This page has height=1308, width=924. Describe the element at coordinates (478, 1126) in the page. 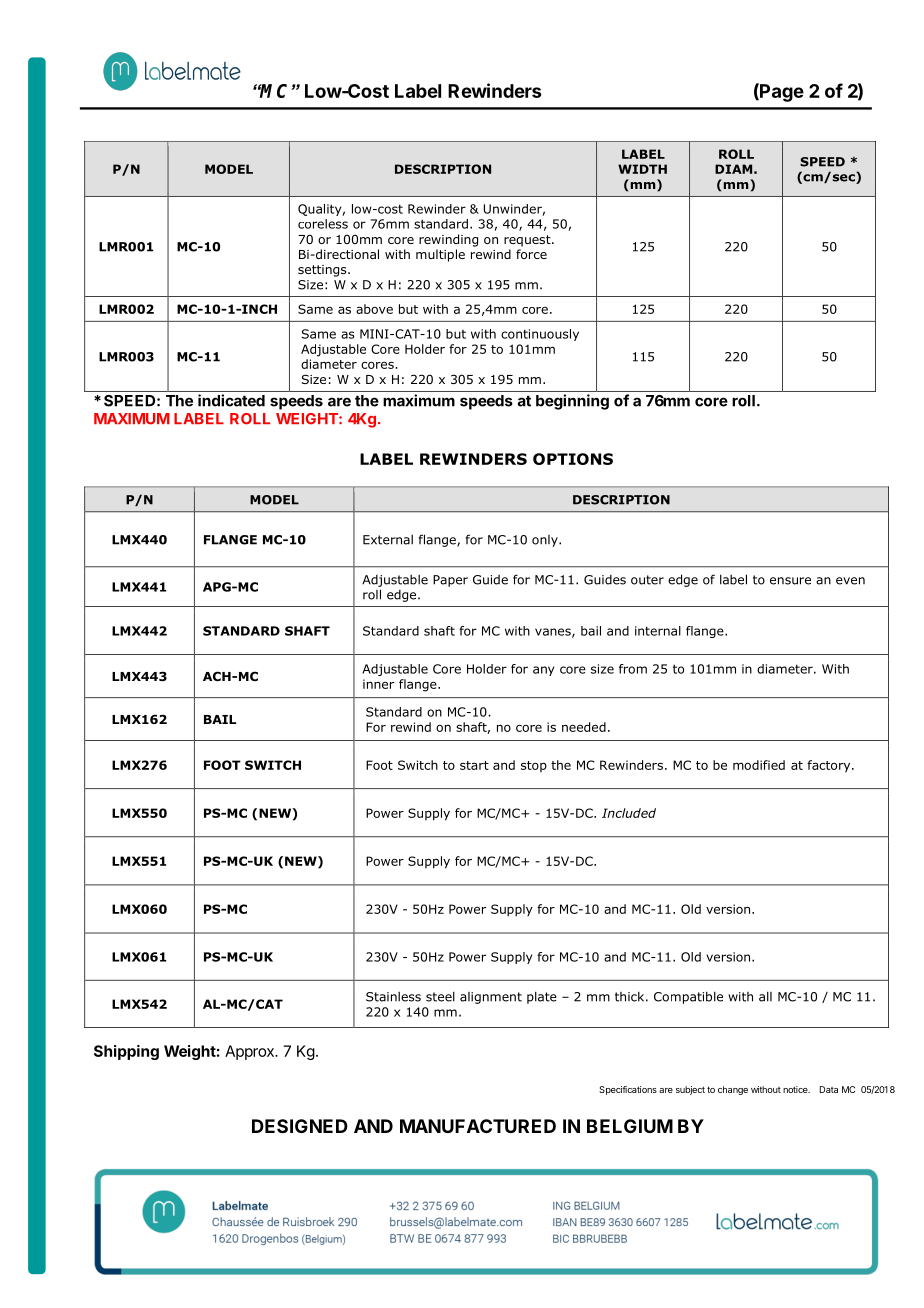

I see `MANUFACTURED` at that location.
